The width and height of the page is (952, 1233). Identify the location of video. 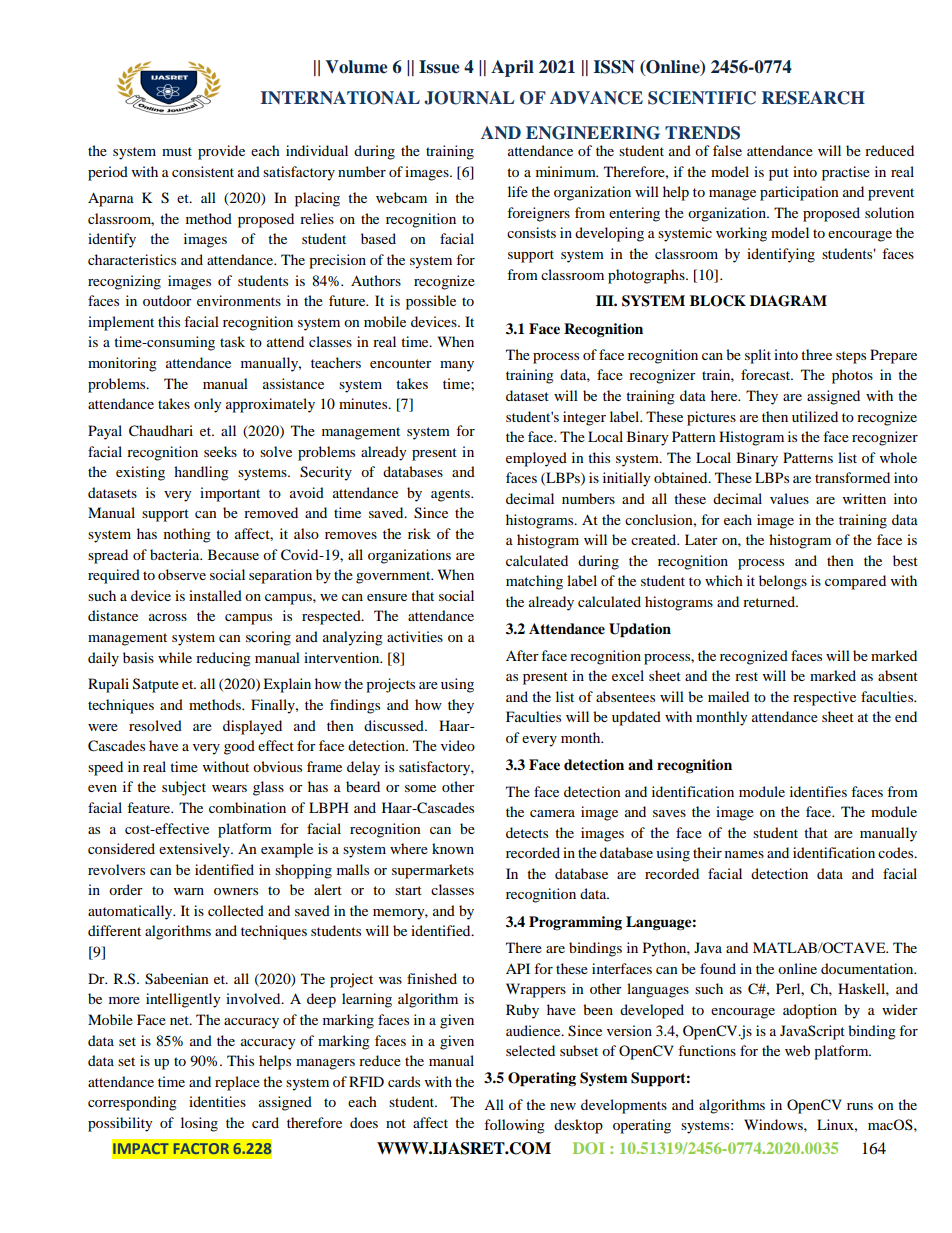
(458, 745).
